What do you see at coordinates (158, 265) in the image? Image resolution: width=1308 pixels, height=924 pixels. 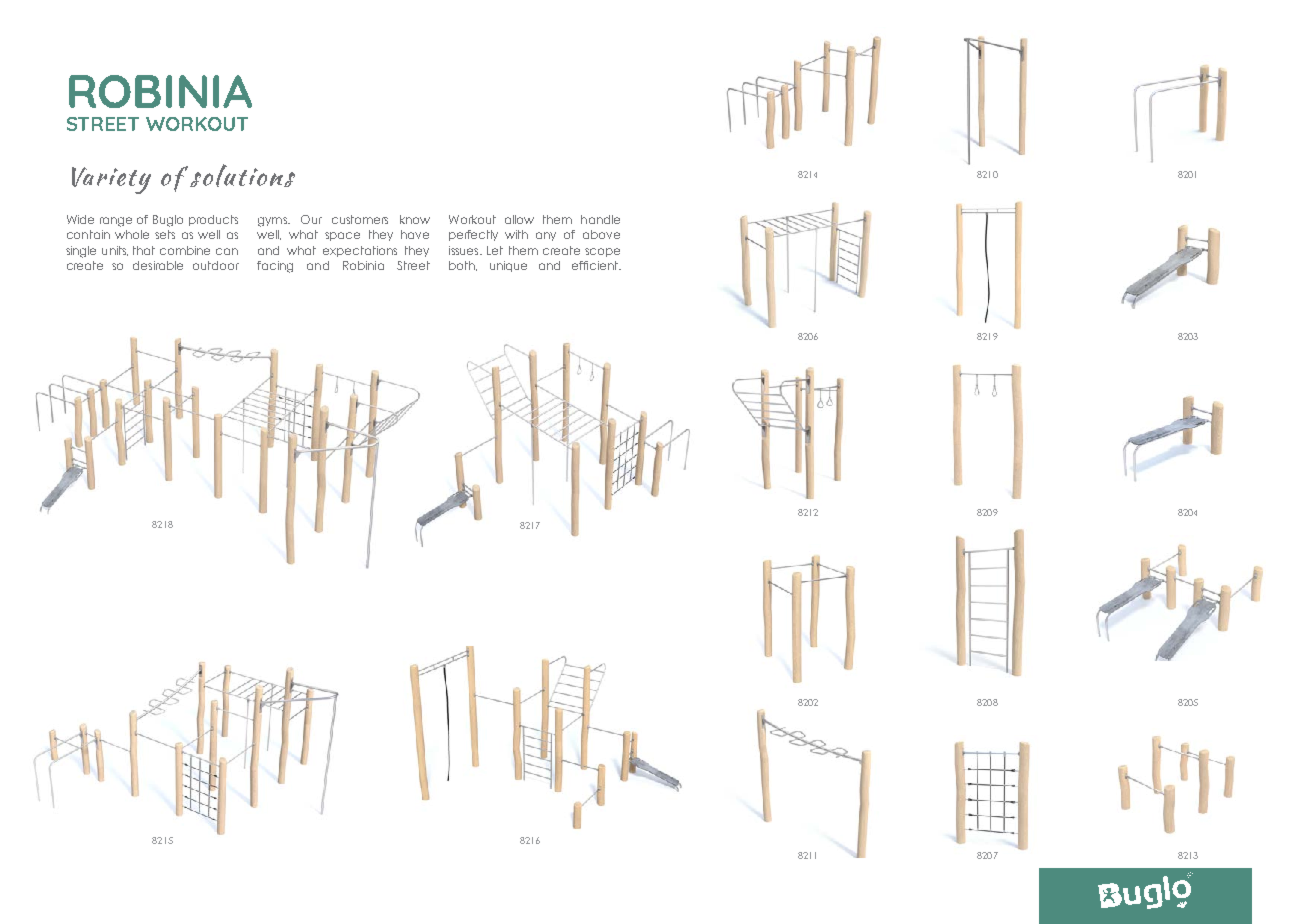 I see `desirable` at bounding box center [158, 265].
